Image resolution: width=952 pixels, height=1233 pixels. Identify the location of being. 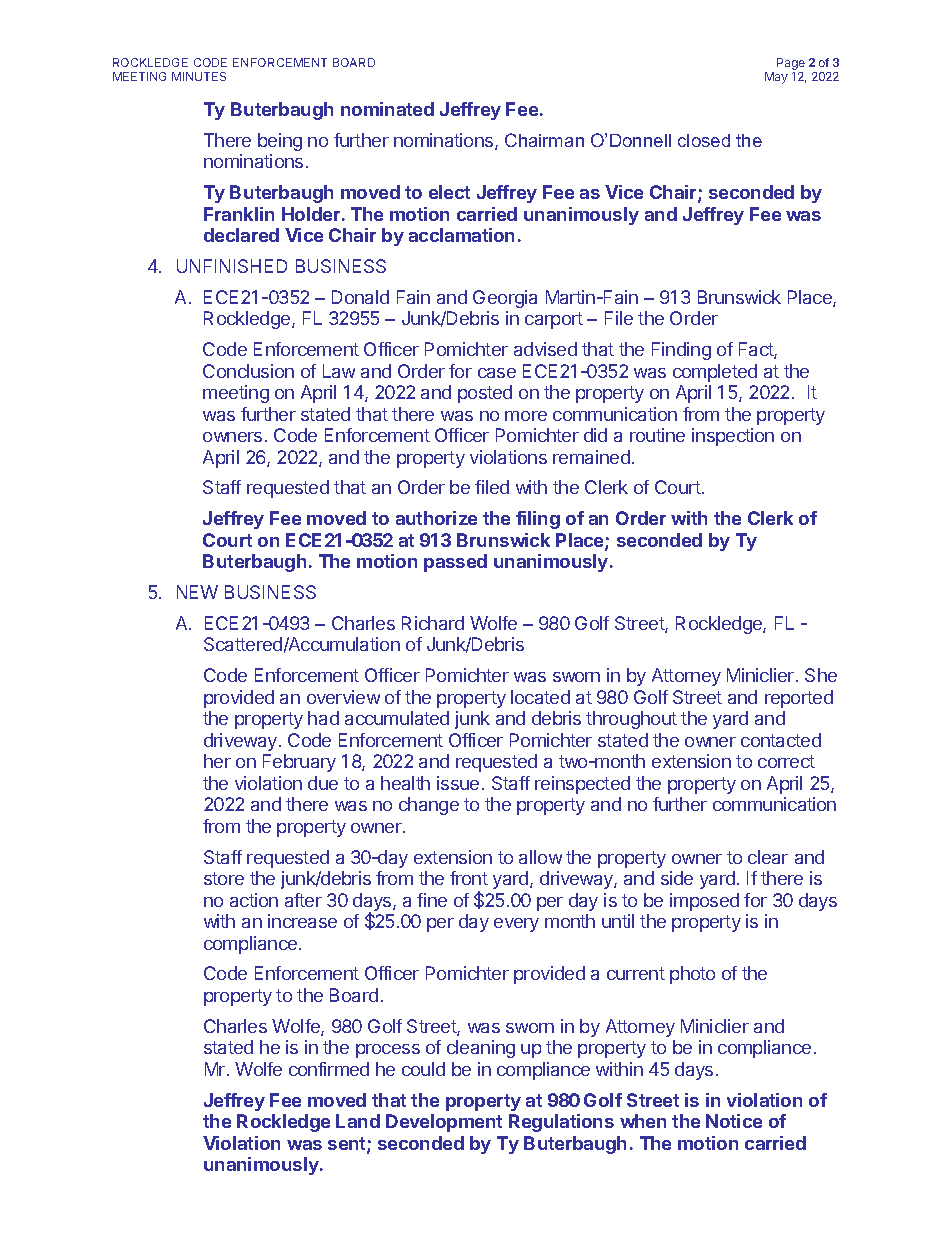
(280, 142).
